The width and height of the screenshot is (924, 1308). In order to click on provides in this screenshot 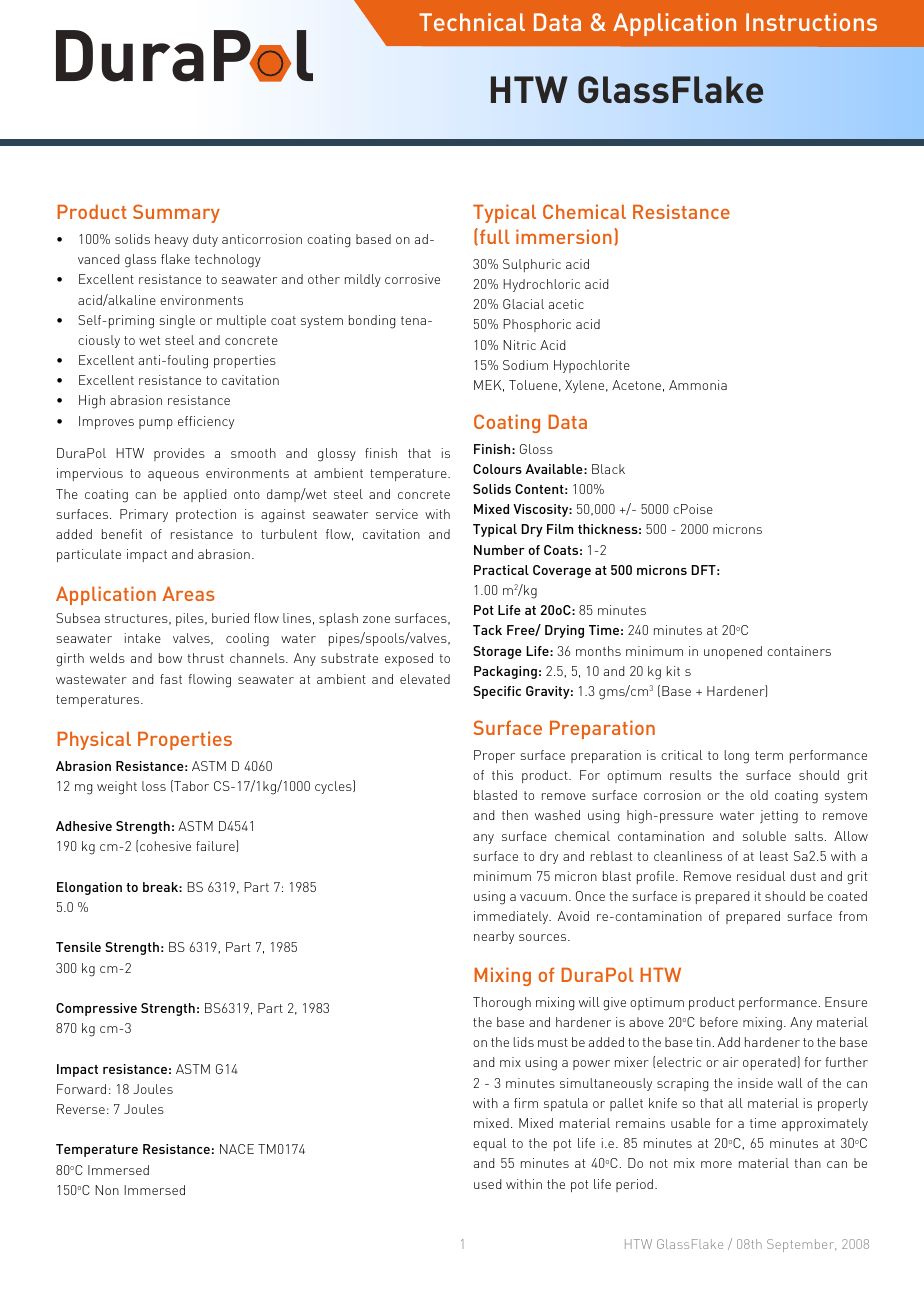, I will do `click(179, 454)`.
